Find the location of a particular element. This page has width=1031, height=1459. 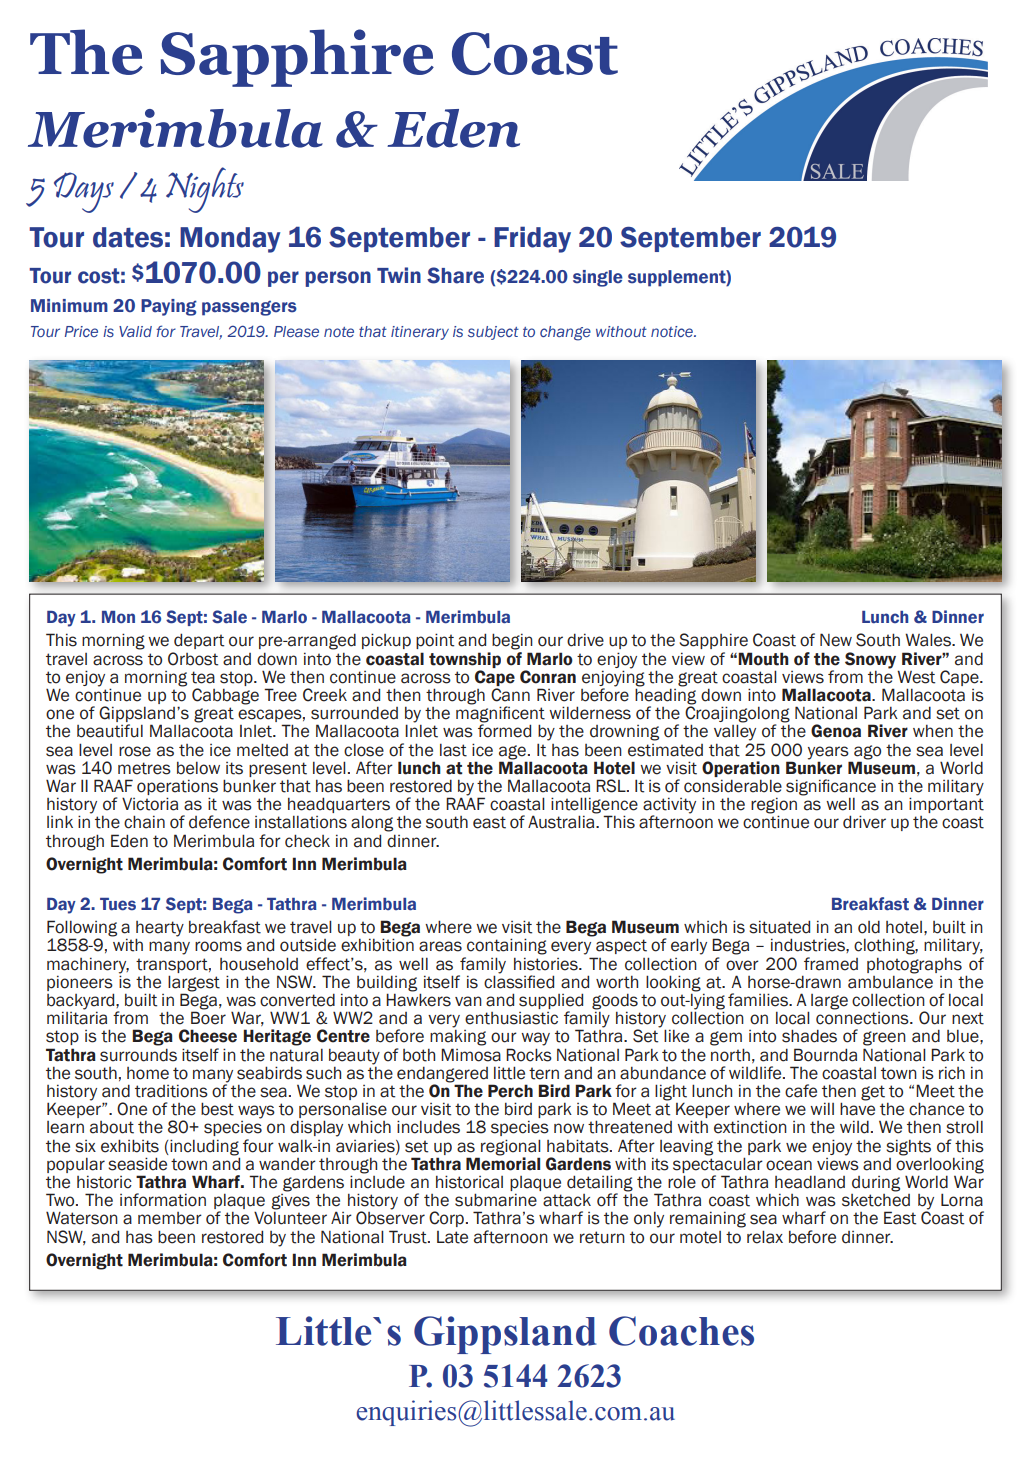

New is located at coordinates (836, 640).
